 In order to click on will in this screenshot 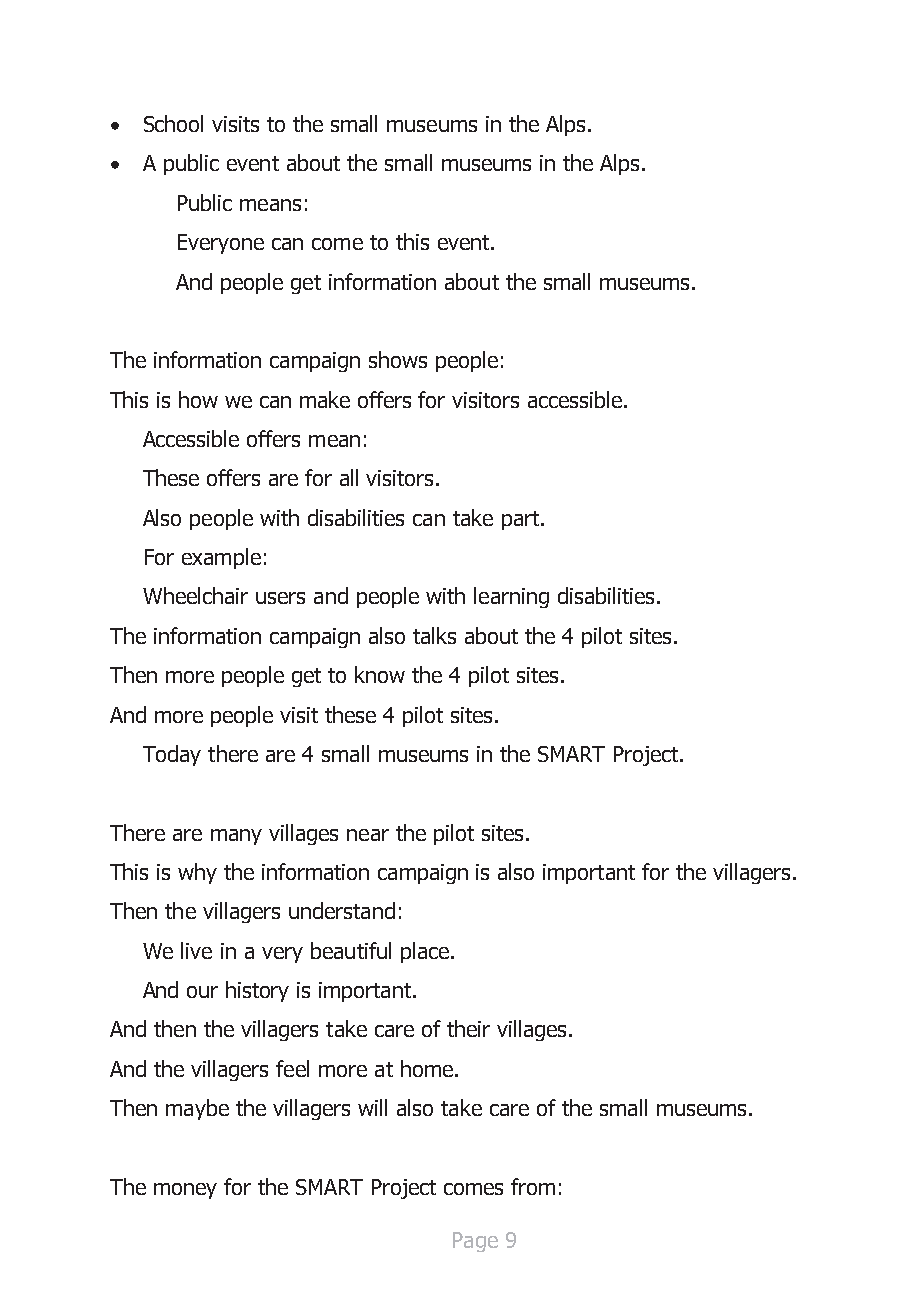, I will do `click(372, 1107)`.
